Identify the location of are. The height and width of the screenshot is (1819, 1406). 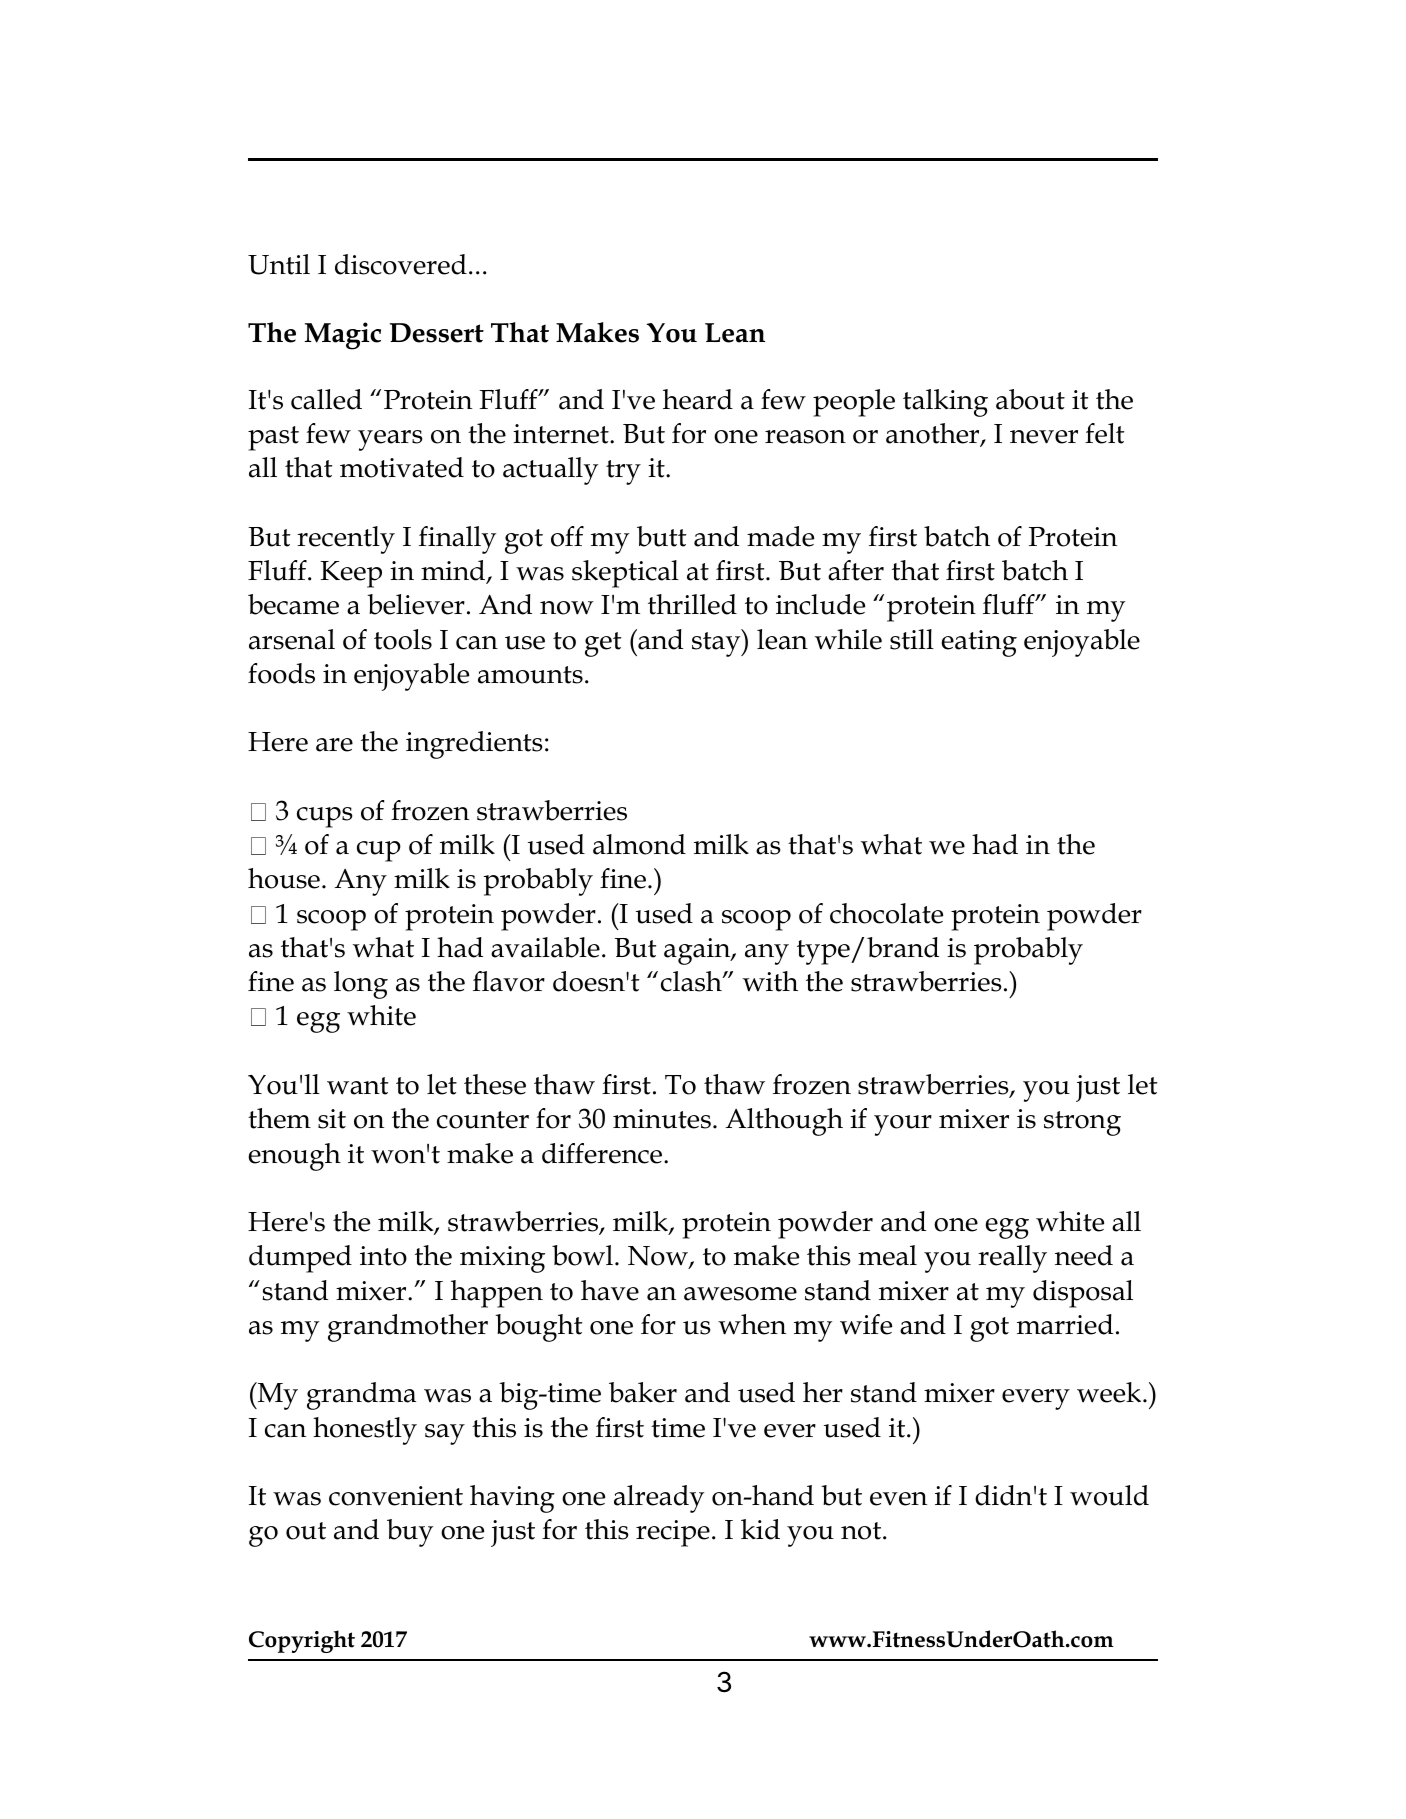
(334, 745).
